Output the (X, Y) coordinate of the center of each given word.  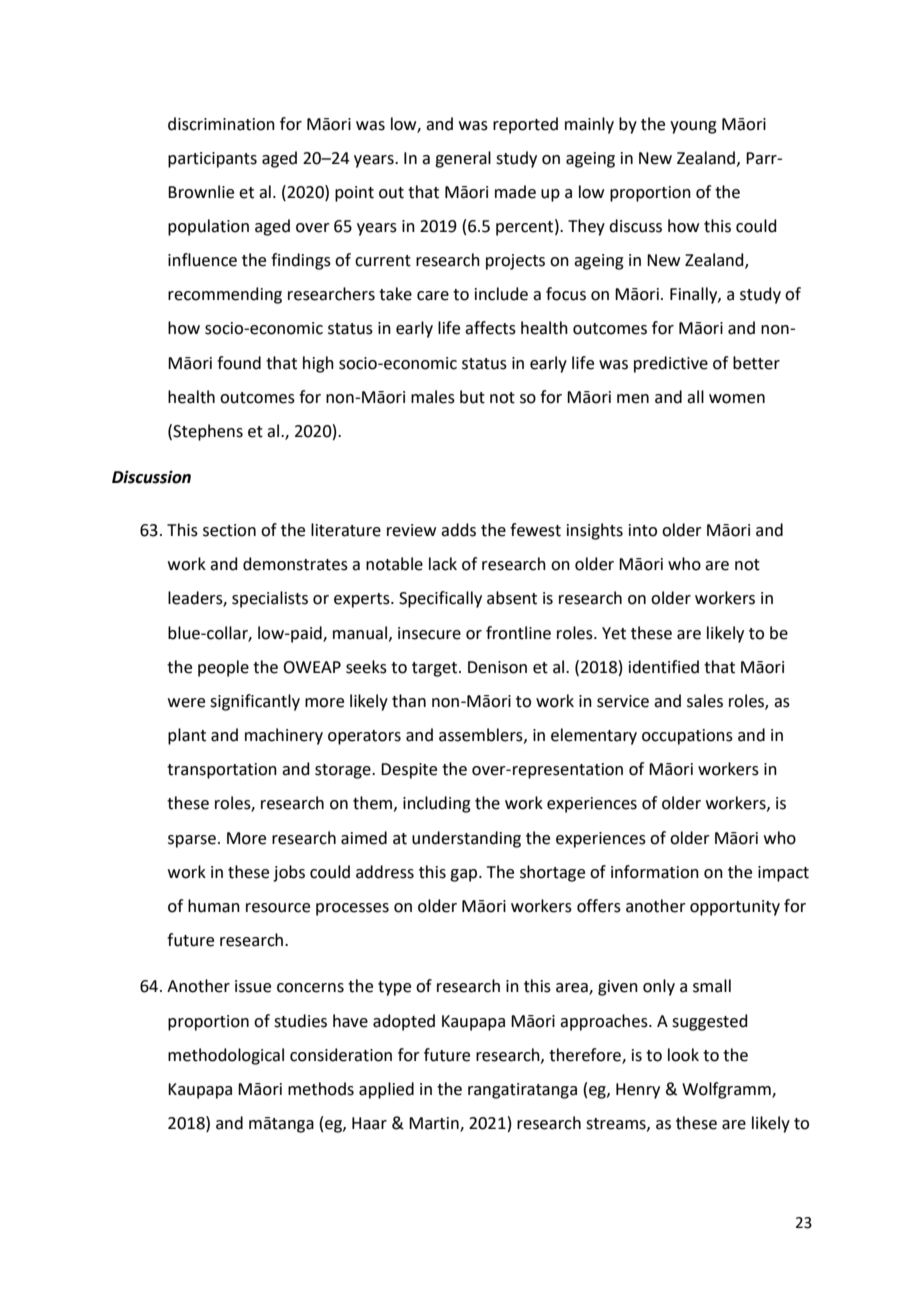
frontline (518, 633)
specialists (270, 599)
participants (212, 160)
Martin (435, 1124)
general (463, 159)
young (693, 127)
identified (664, 667)
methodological (226, 1056)
